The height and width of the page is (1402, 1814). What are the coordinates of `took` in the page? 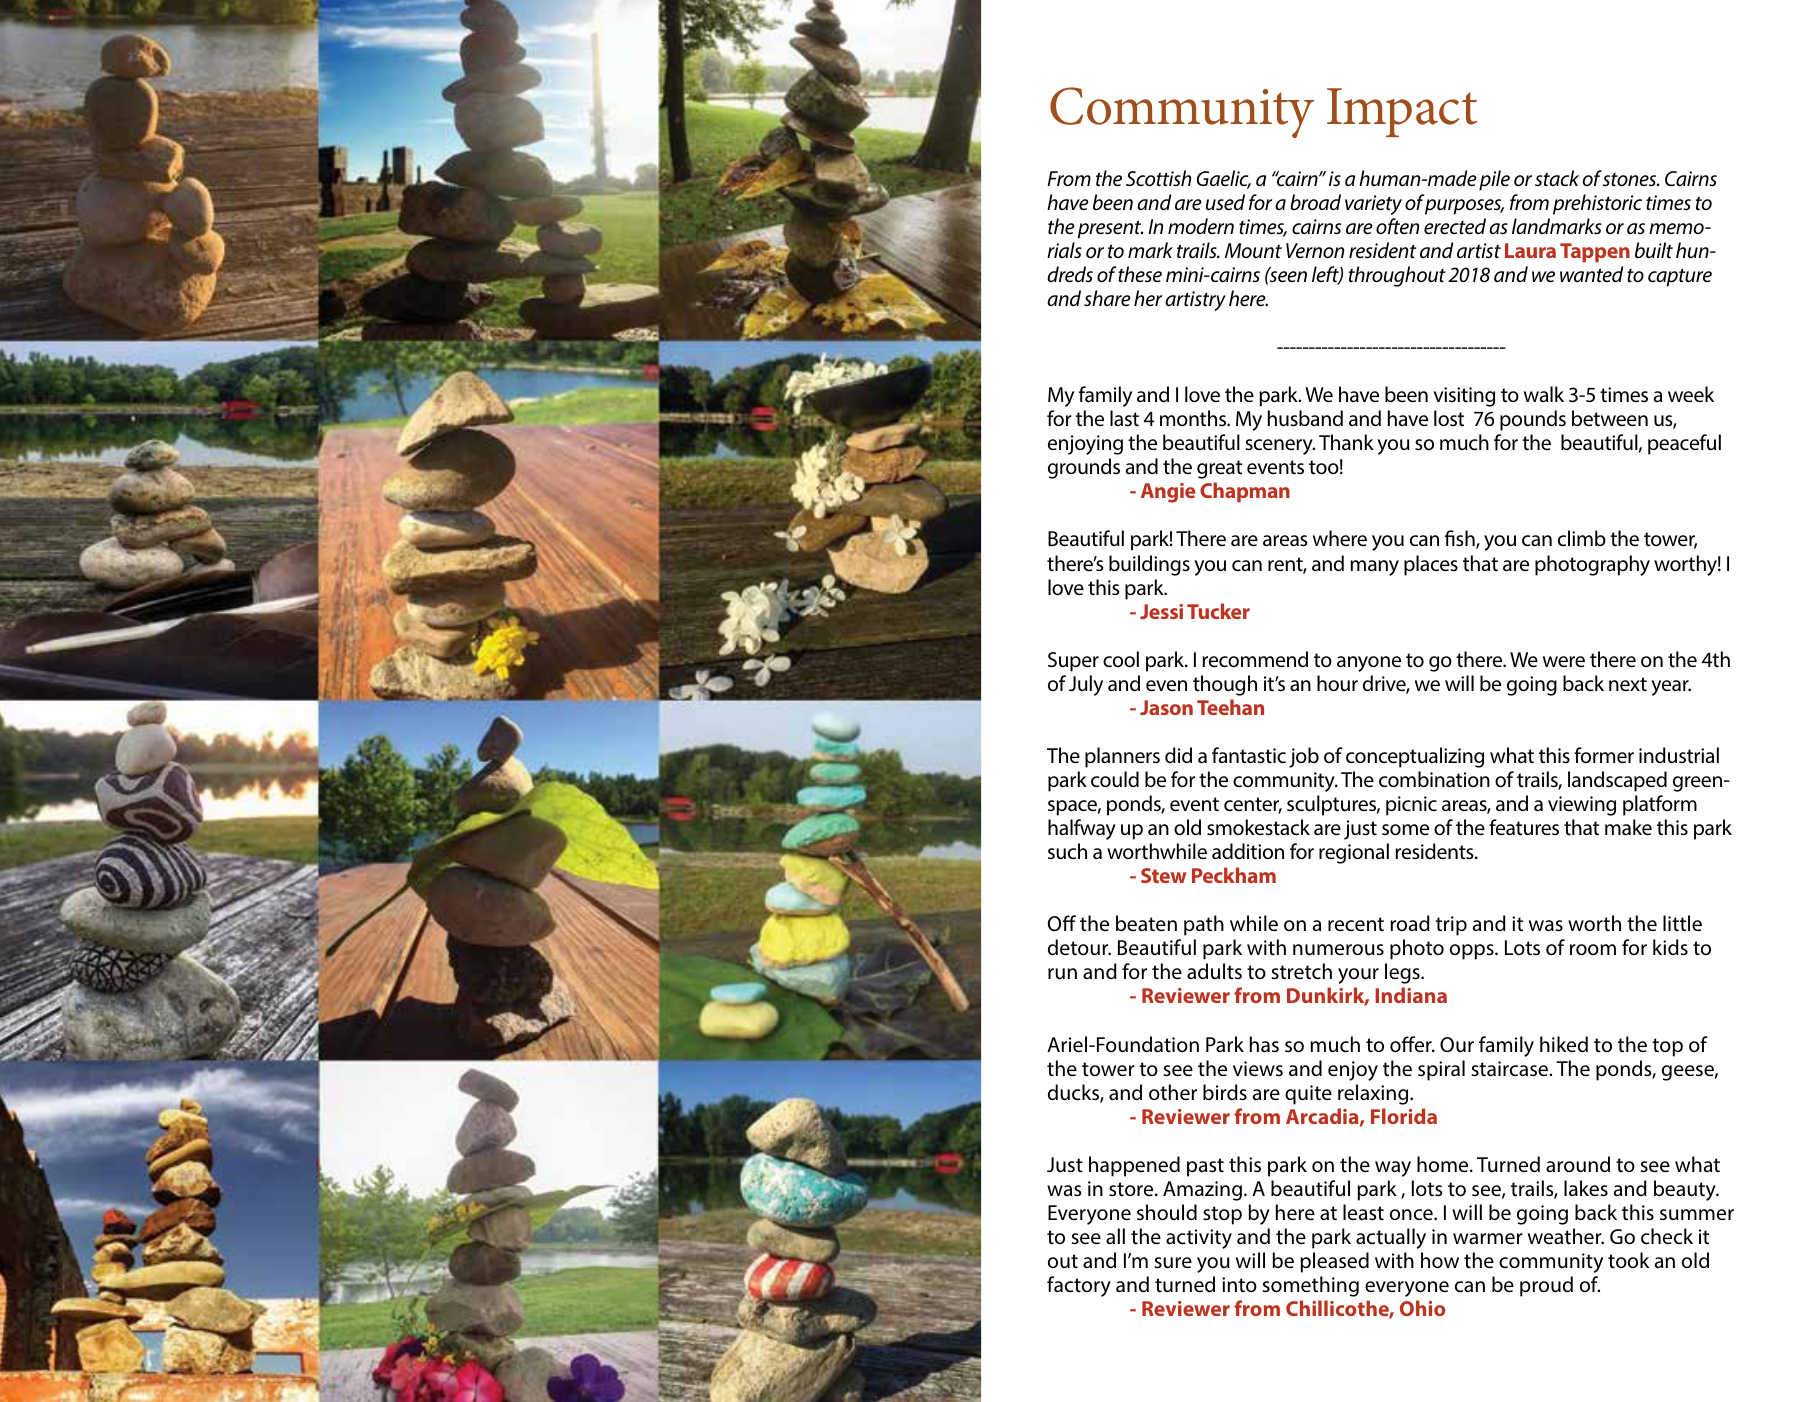 It's located at (1628, 1260).
